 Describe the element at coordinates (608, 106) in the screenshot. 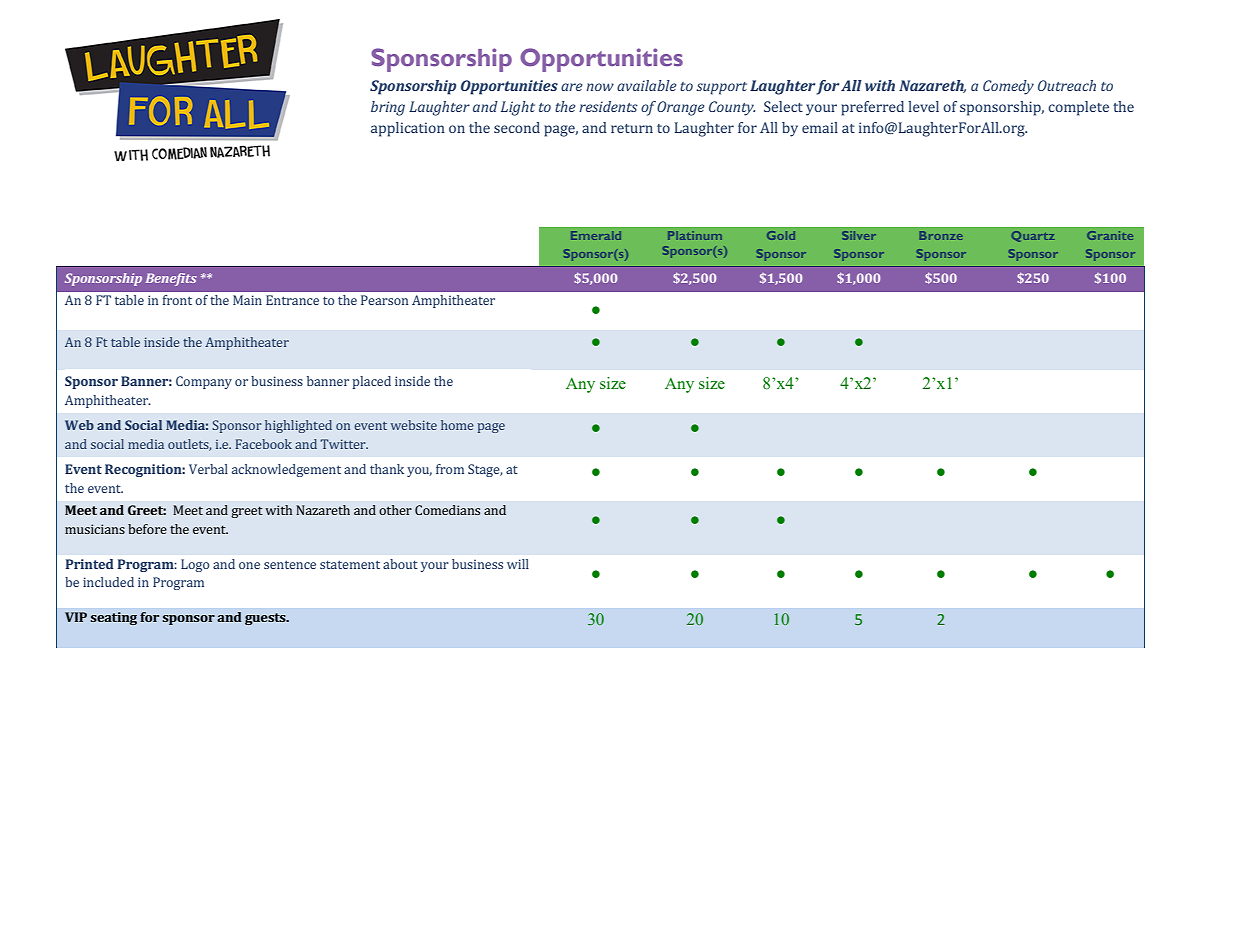

I see `residents` at that location.
